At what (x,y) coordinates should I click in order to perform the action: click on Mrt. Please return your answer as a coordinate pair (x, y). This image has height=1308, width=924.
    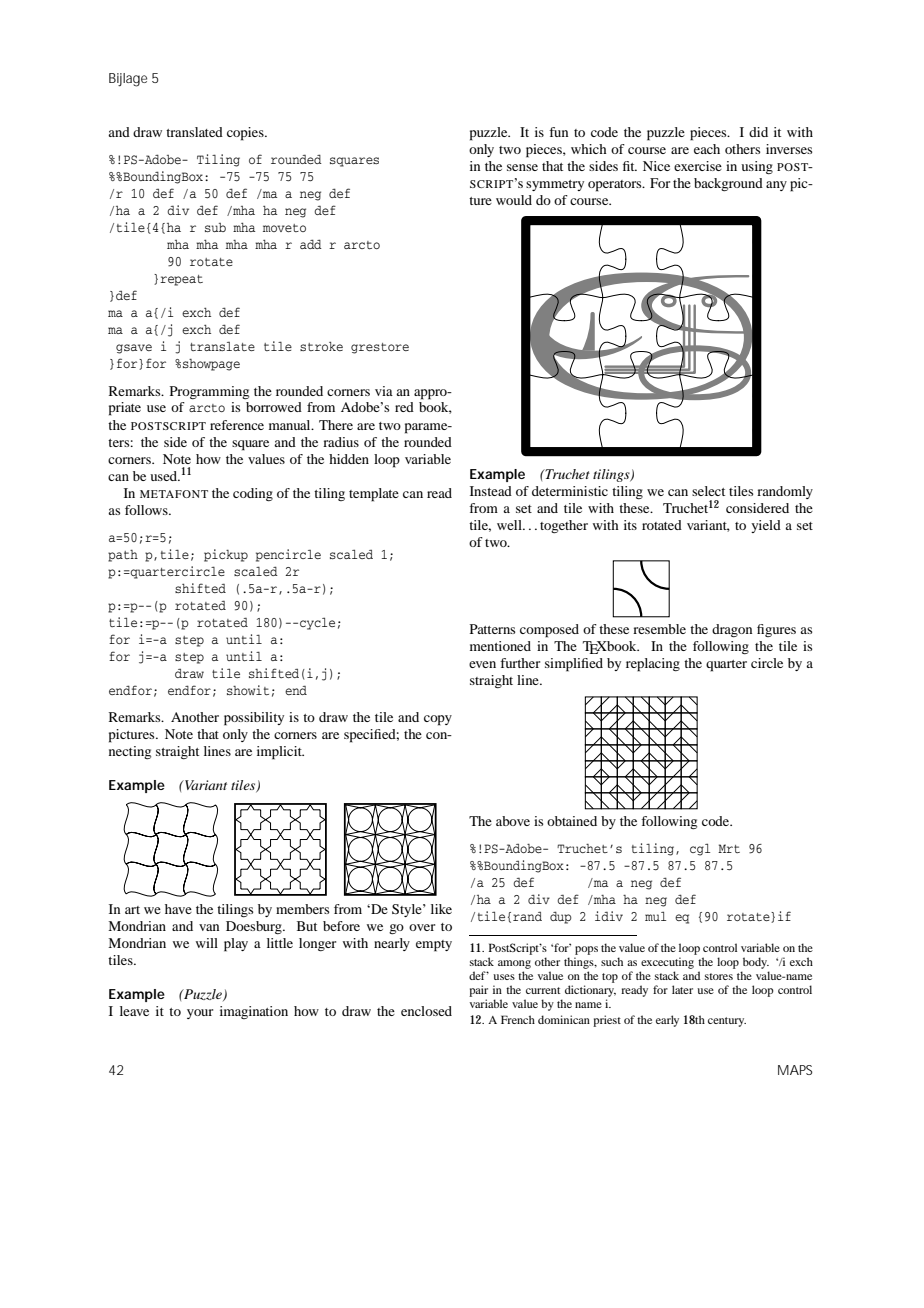
    Looking at the image, I should click on (729, 848).
